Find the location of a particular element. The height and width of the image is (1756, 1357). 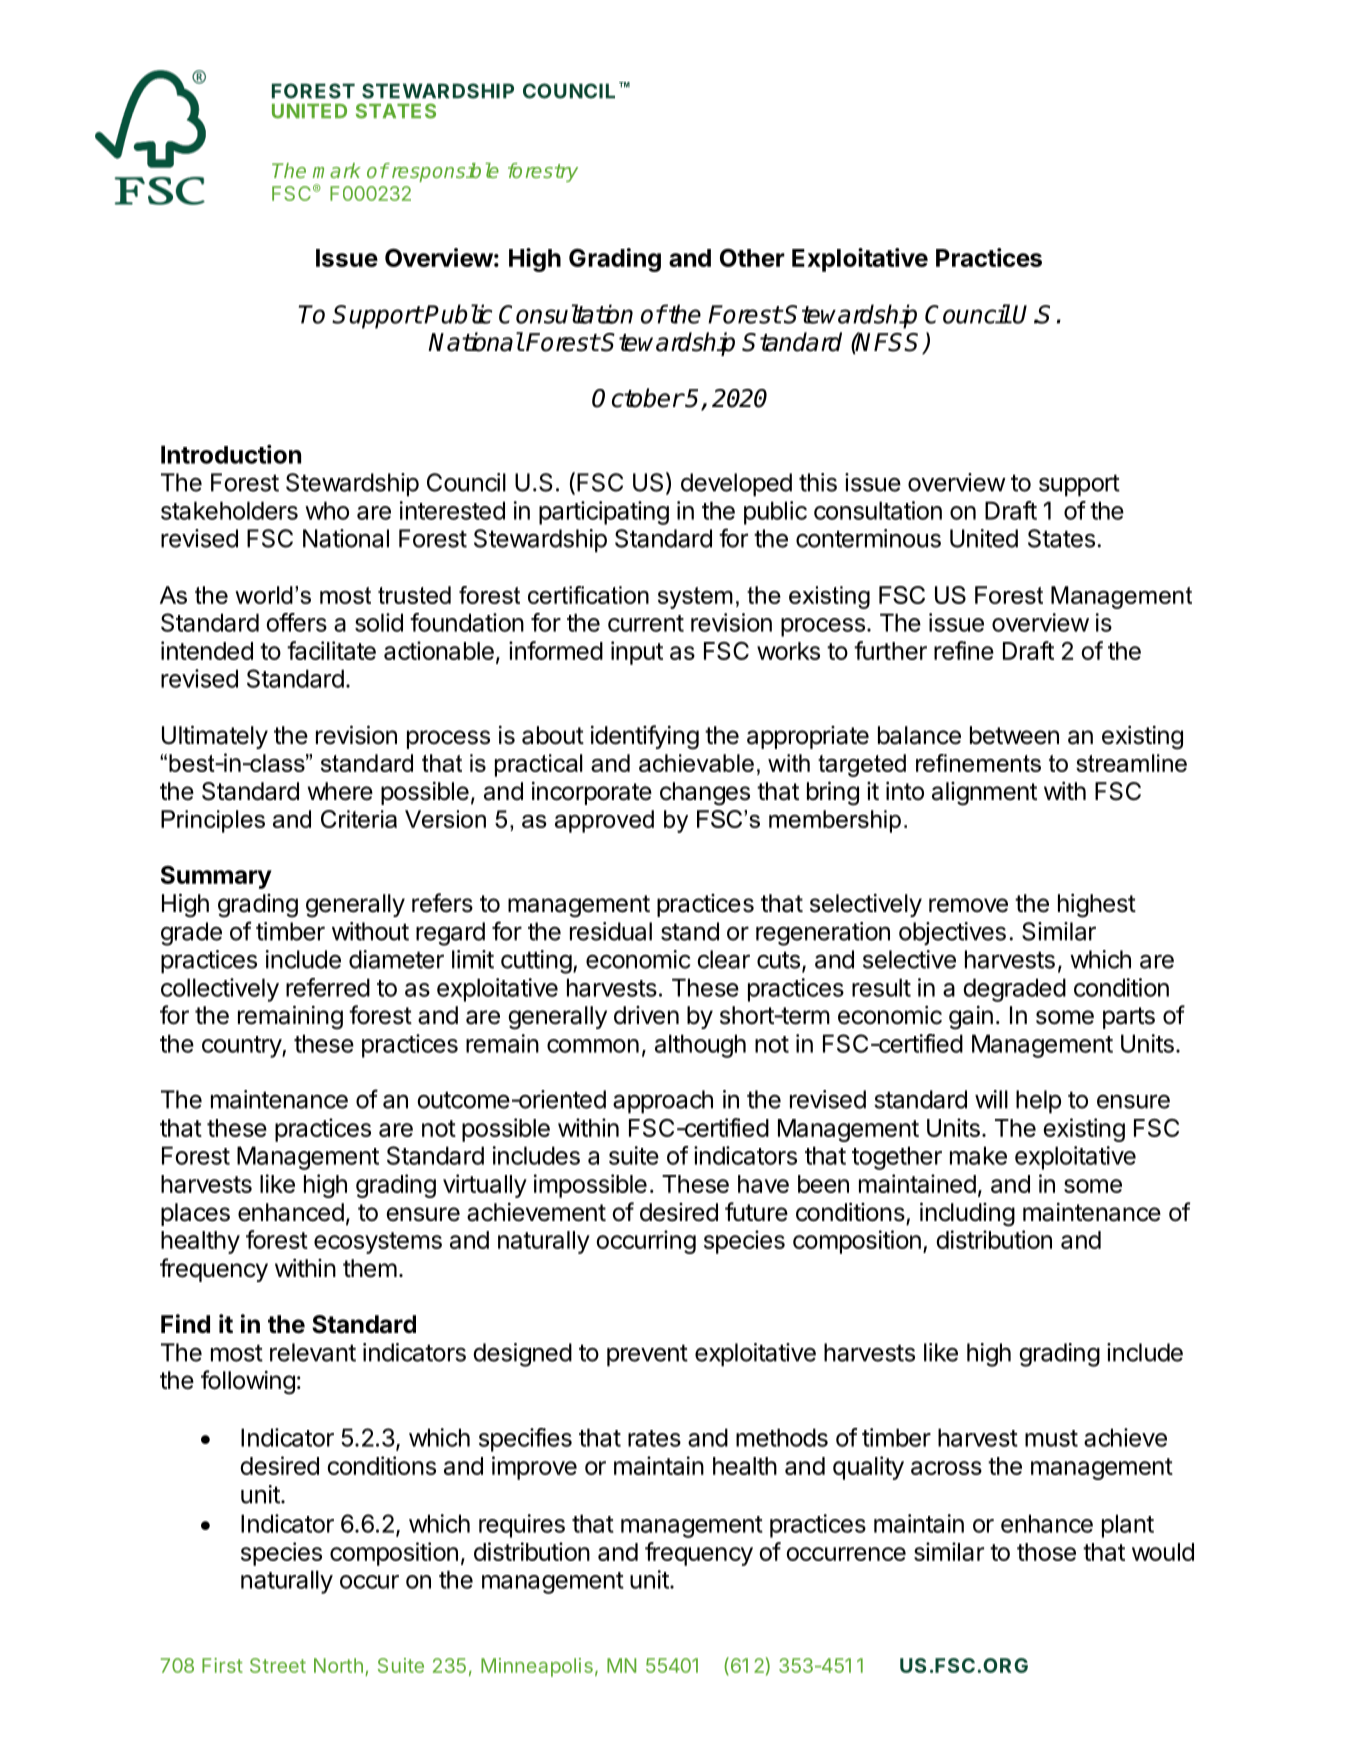

referred is located at coordinates (328, 987).
